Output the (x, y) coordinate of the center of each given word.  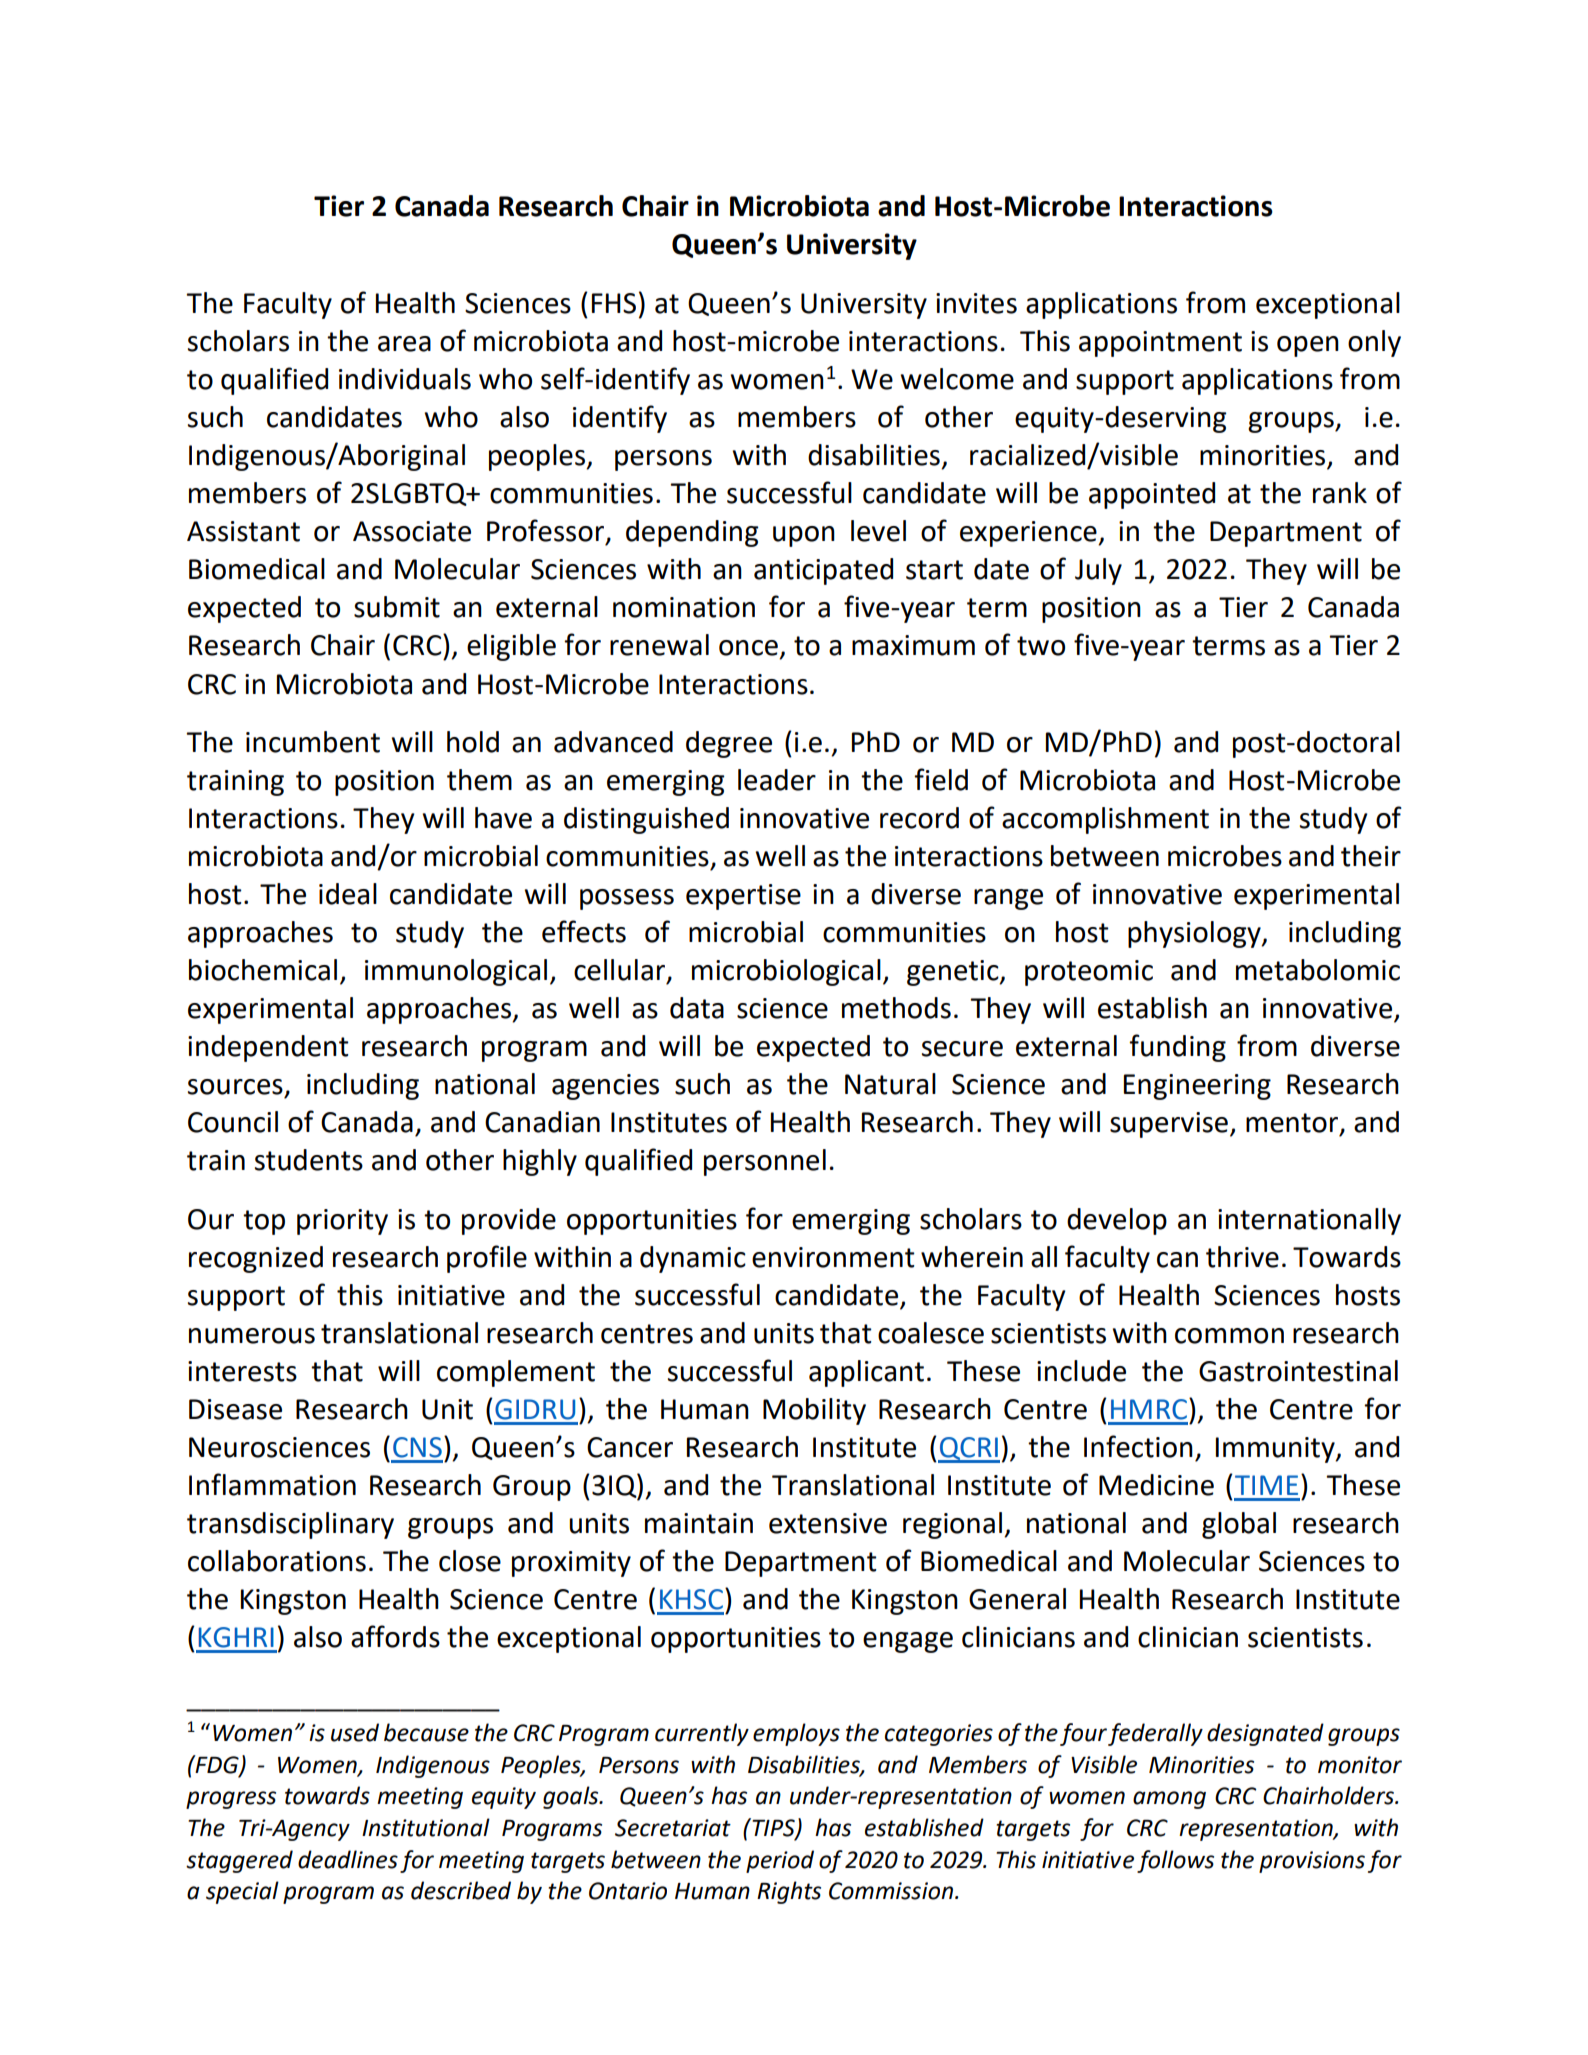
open (1308, 346)
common (1229, 1336)
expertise (743, 897)
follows (1175, 1861)
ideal (348, 894)
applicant (866, 1373)
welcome (957, 379)
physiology (1195, 934)
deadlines (348, 1859)
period (780, 1861)
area (404, 344)
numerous (252, 1336)
